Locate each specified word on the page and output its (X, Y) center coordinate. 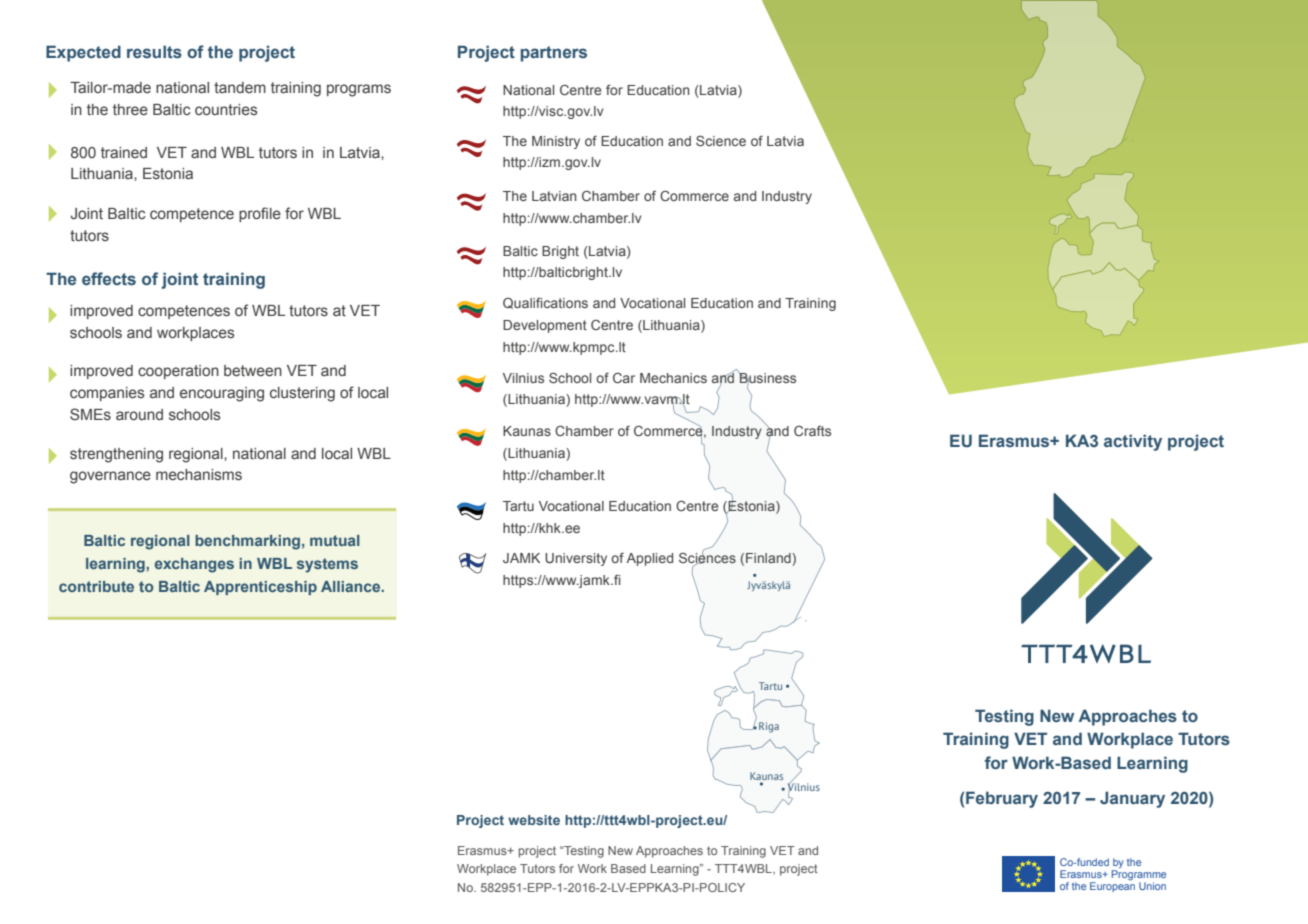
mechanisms (199, 475)
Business (767, 377)
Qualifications (545, 303)
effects (109, 279)
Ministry (556, 142)
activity (1133, 442)
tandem (240, 88)
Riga (769, 727)
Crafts (812, 430)
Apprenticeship (260, 588)
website (534, 820)
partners (554, 54)
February (1002, 799)
